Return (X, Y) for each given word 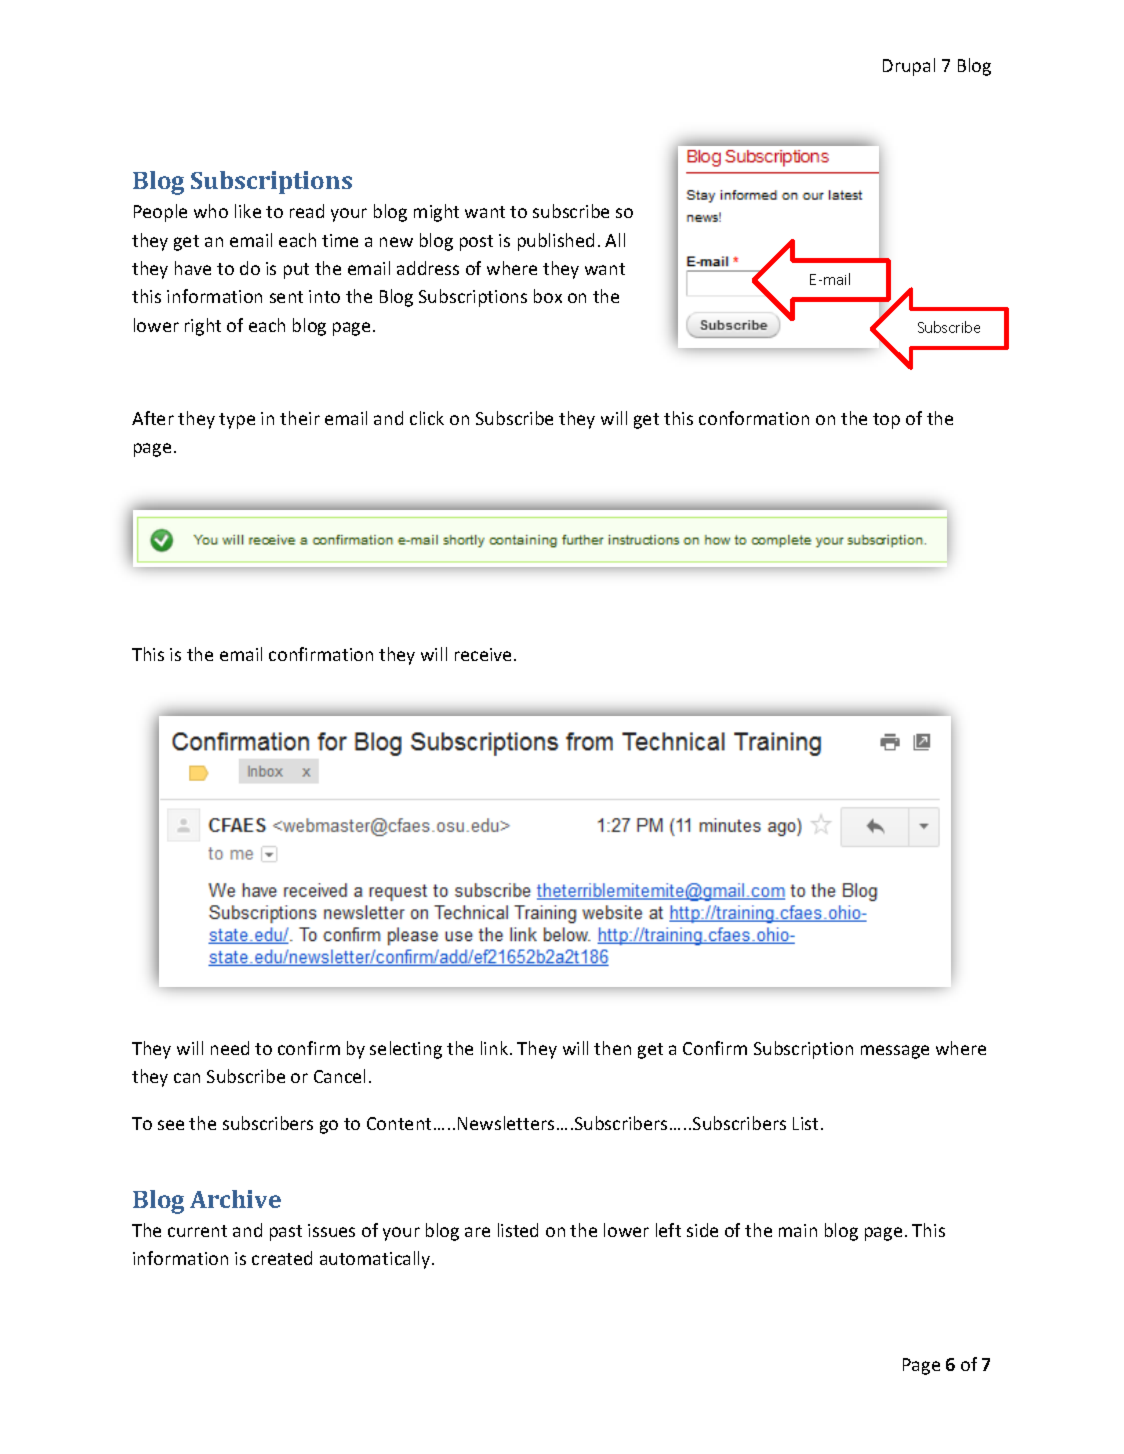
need (230, 1048)
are (477, 1232)
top (886, 421)
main (798, 1230)
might (436, 213)
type (237, 421)
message (895, 1052)
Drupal (909, 67)
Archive (235, 1199)
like (248, 211)
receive (483, 654)
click (427, 418)
